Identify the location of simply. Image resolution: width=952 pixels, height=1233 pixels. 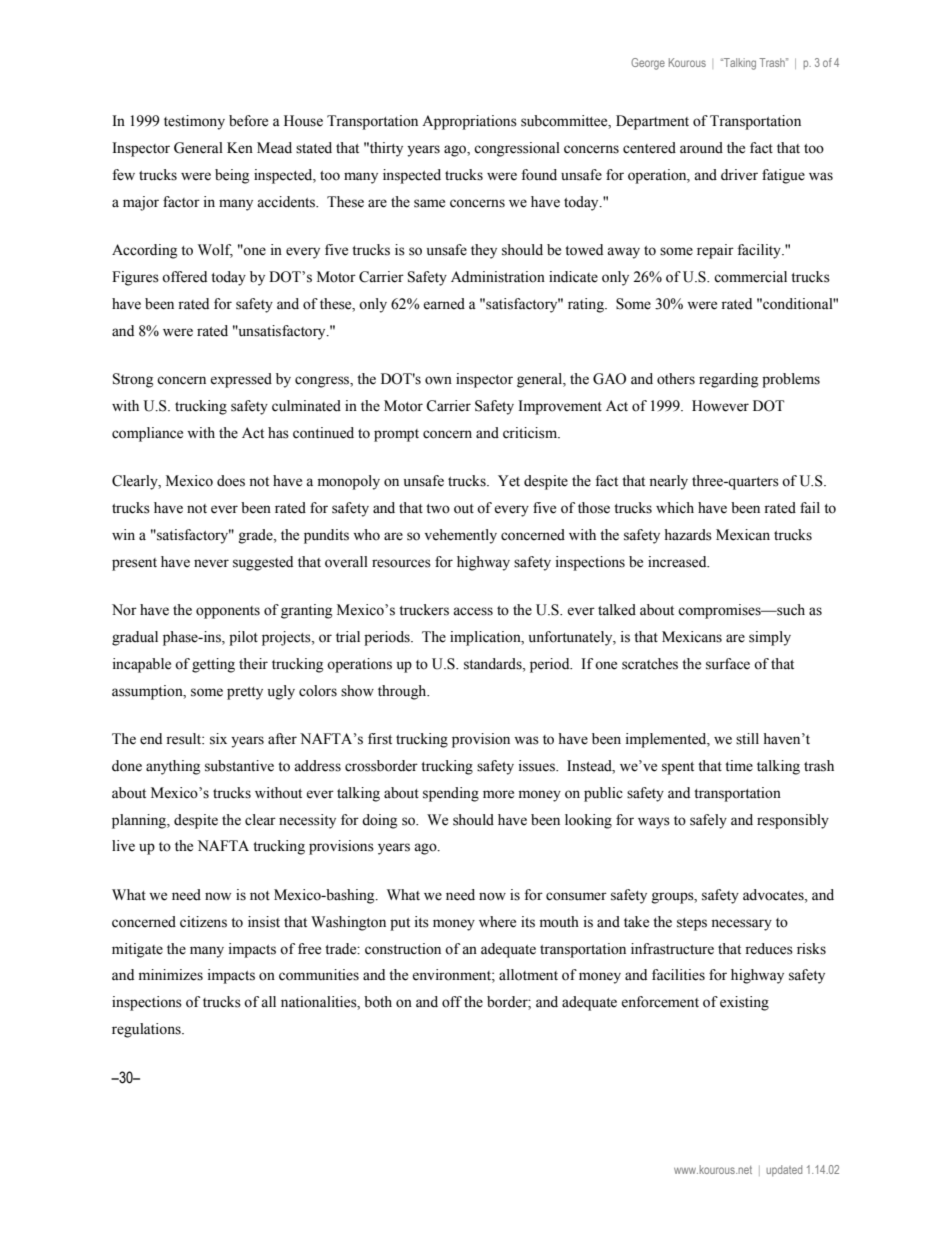
(770, 638).
